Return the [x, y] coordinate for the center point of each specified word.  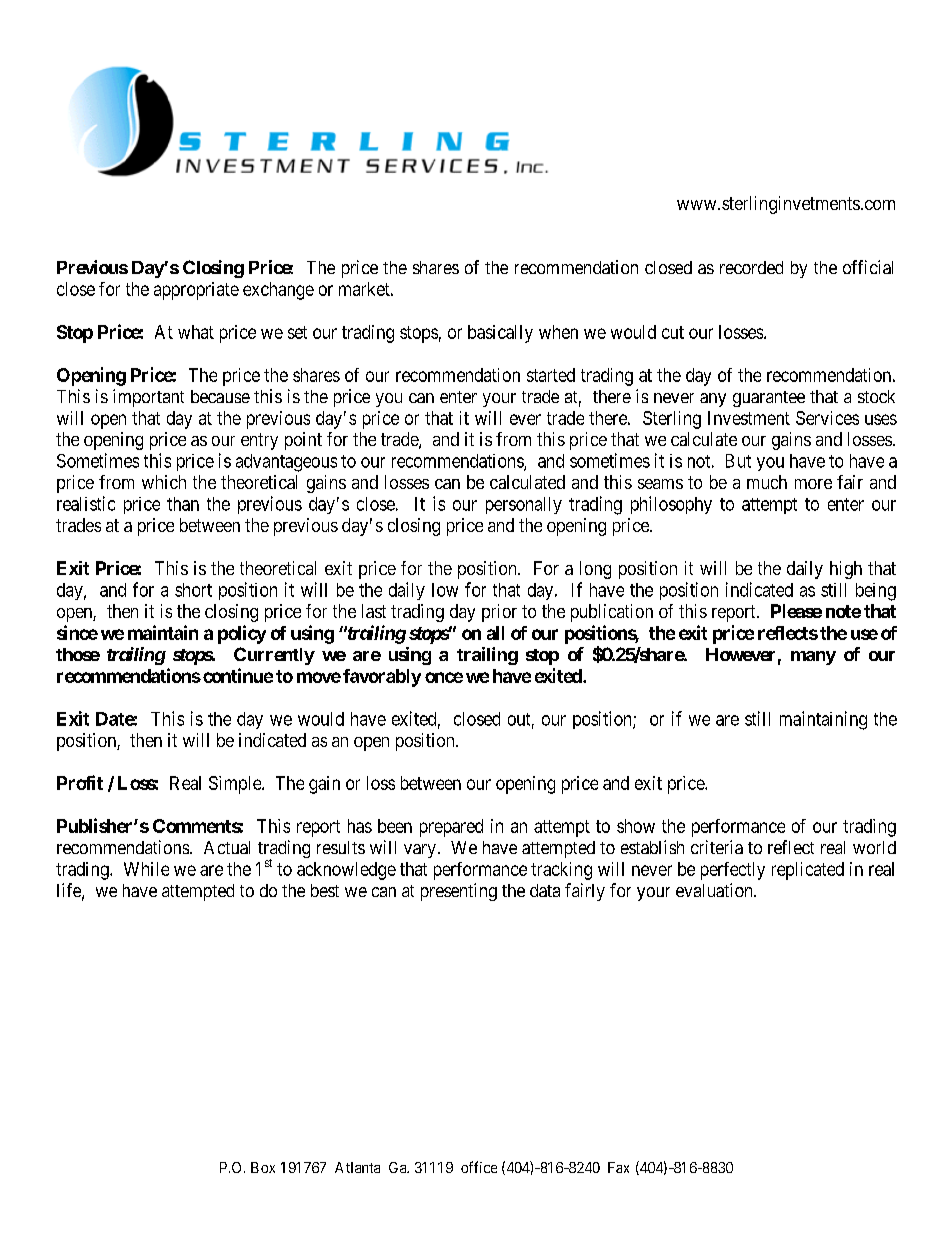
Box [263, 1167]
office [479, 1167]
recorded [751, 267]
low [445, 590]
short [193, 590]
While [146, 869]
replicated [808, 871]
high [846, 570]
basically [500, 334]
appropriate [196, 291]
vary [420, 851]
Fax [618, 1167]
